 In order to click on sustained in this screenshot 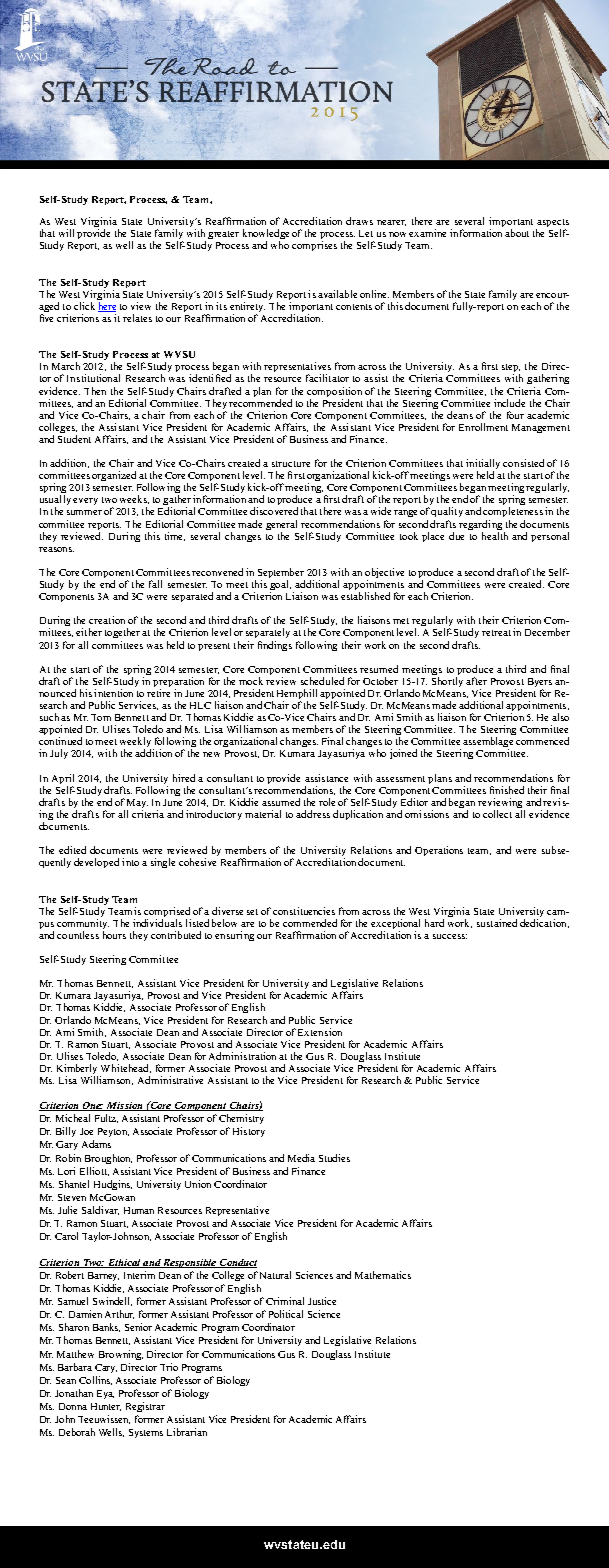, I will do `click(497, 923)`.
